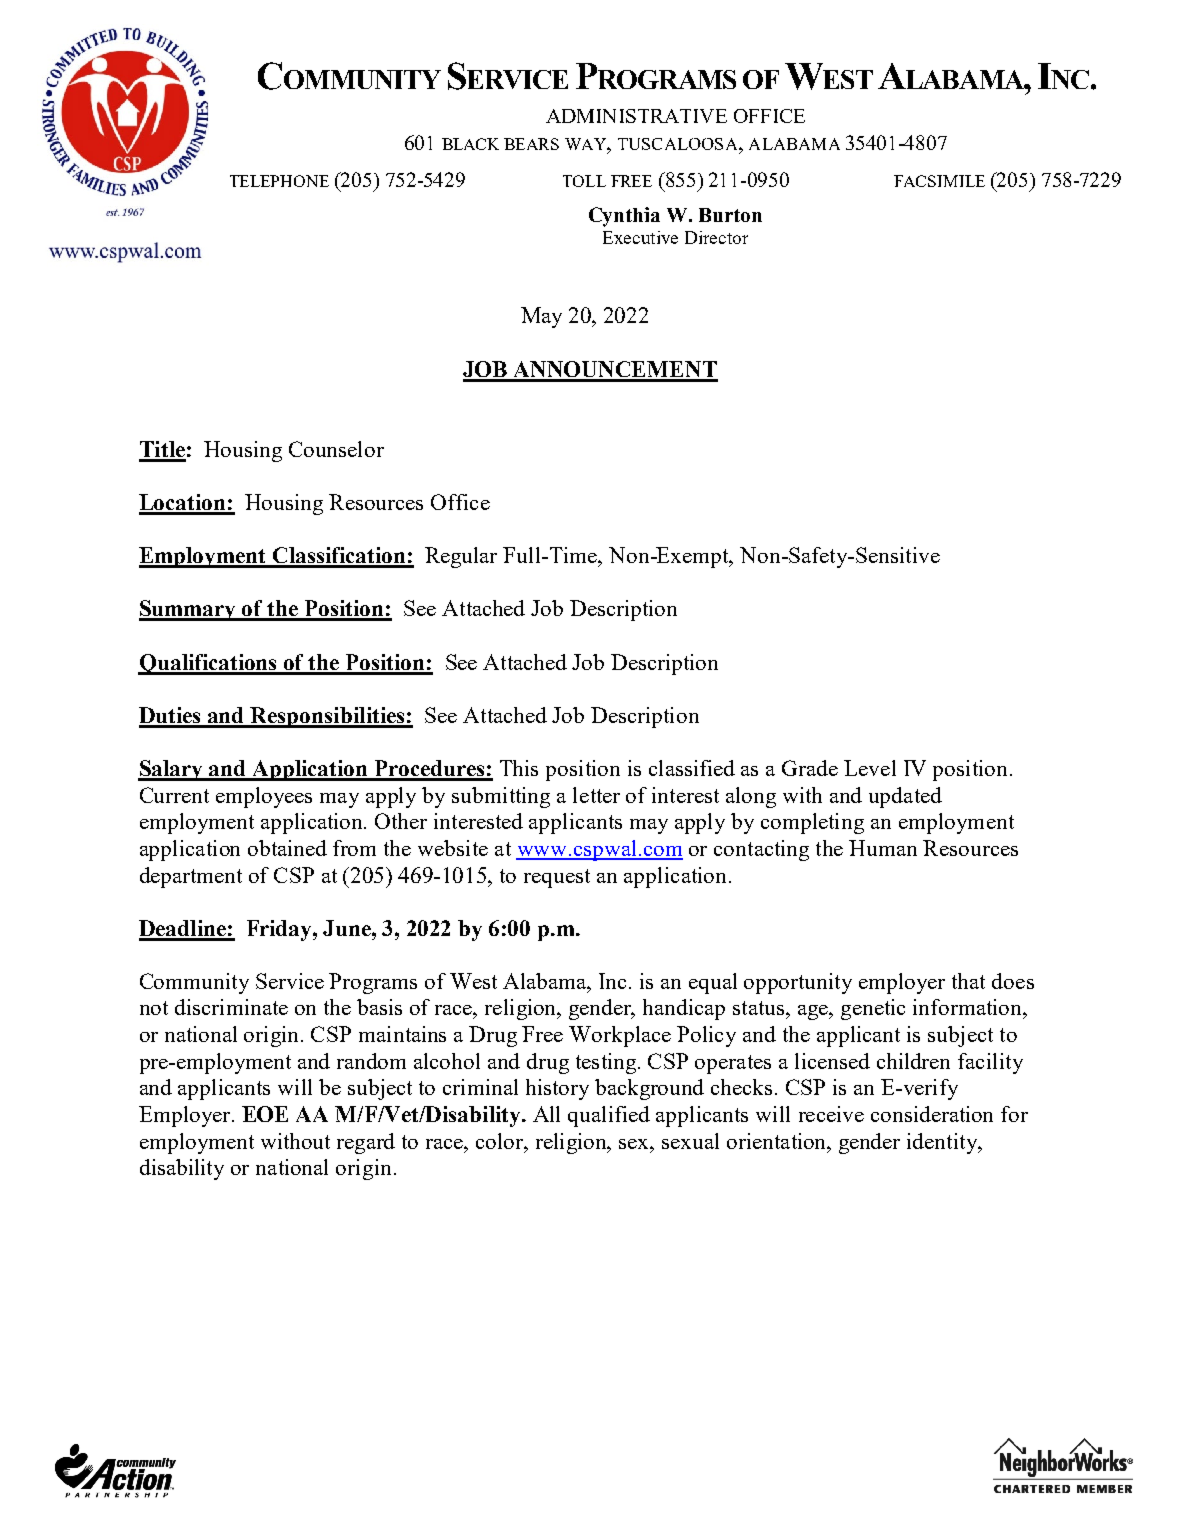 This image has width=1181, height=1528. I want to click on Counselor, so click(336, 449).
